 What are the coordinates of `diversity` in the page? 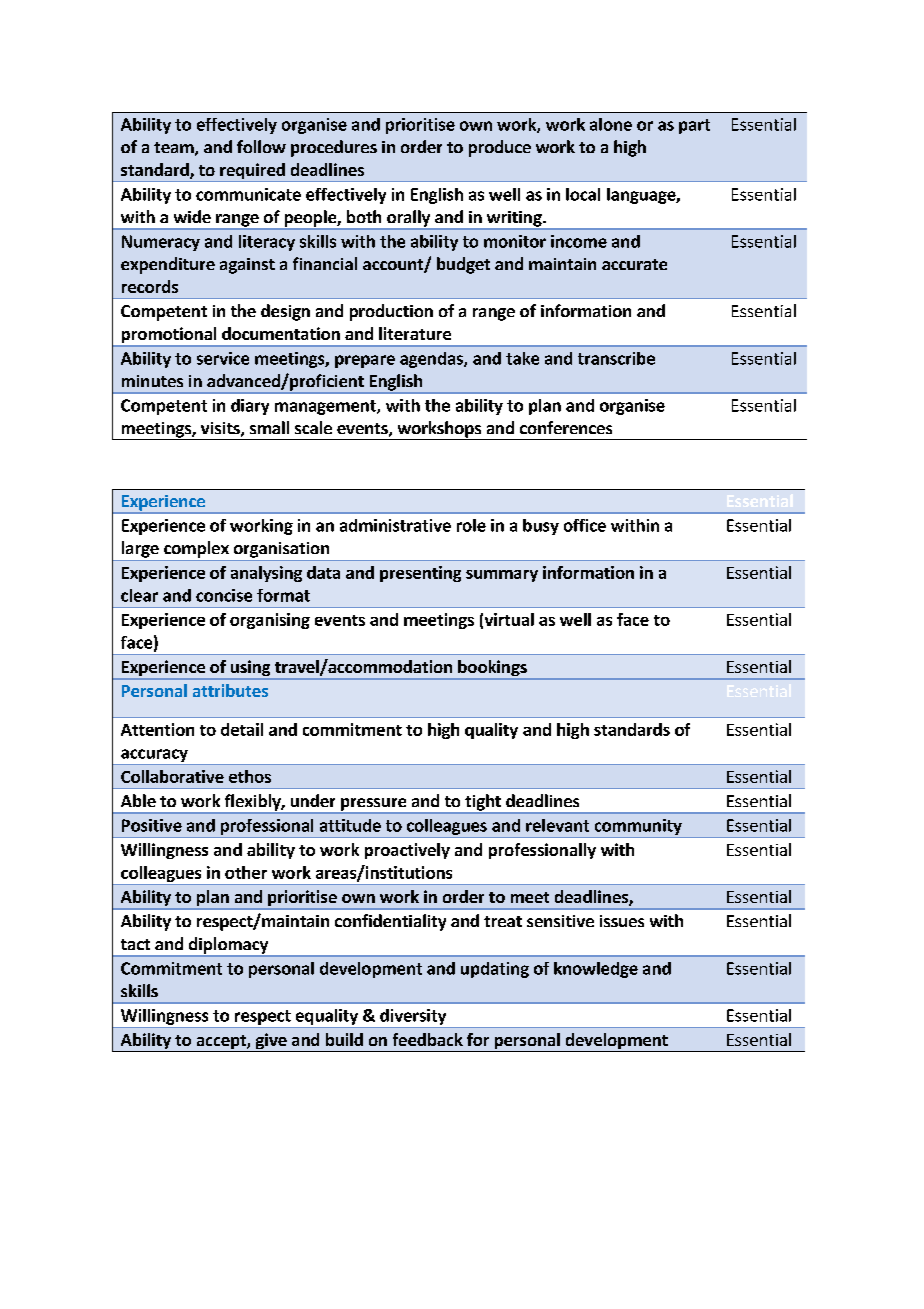 It's located at (413, 1017).
